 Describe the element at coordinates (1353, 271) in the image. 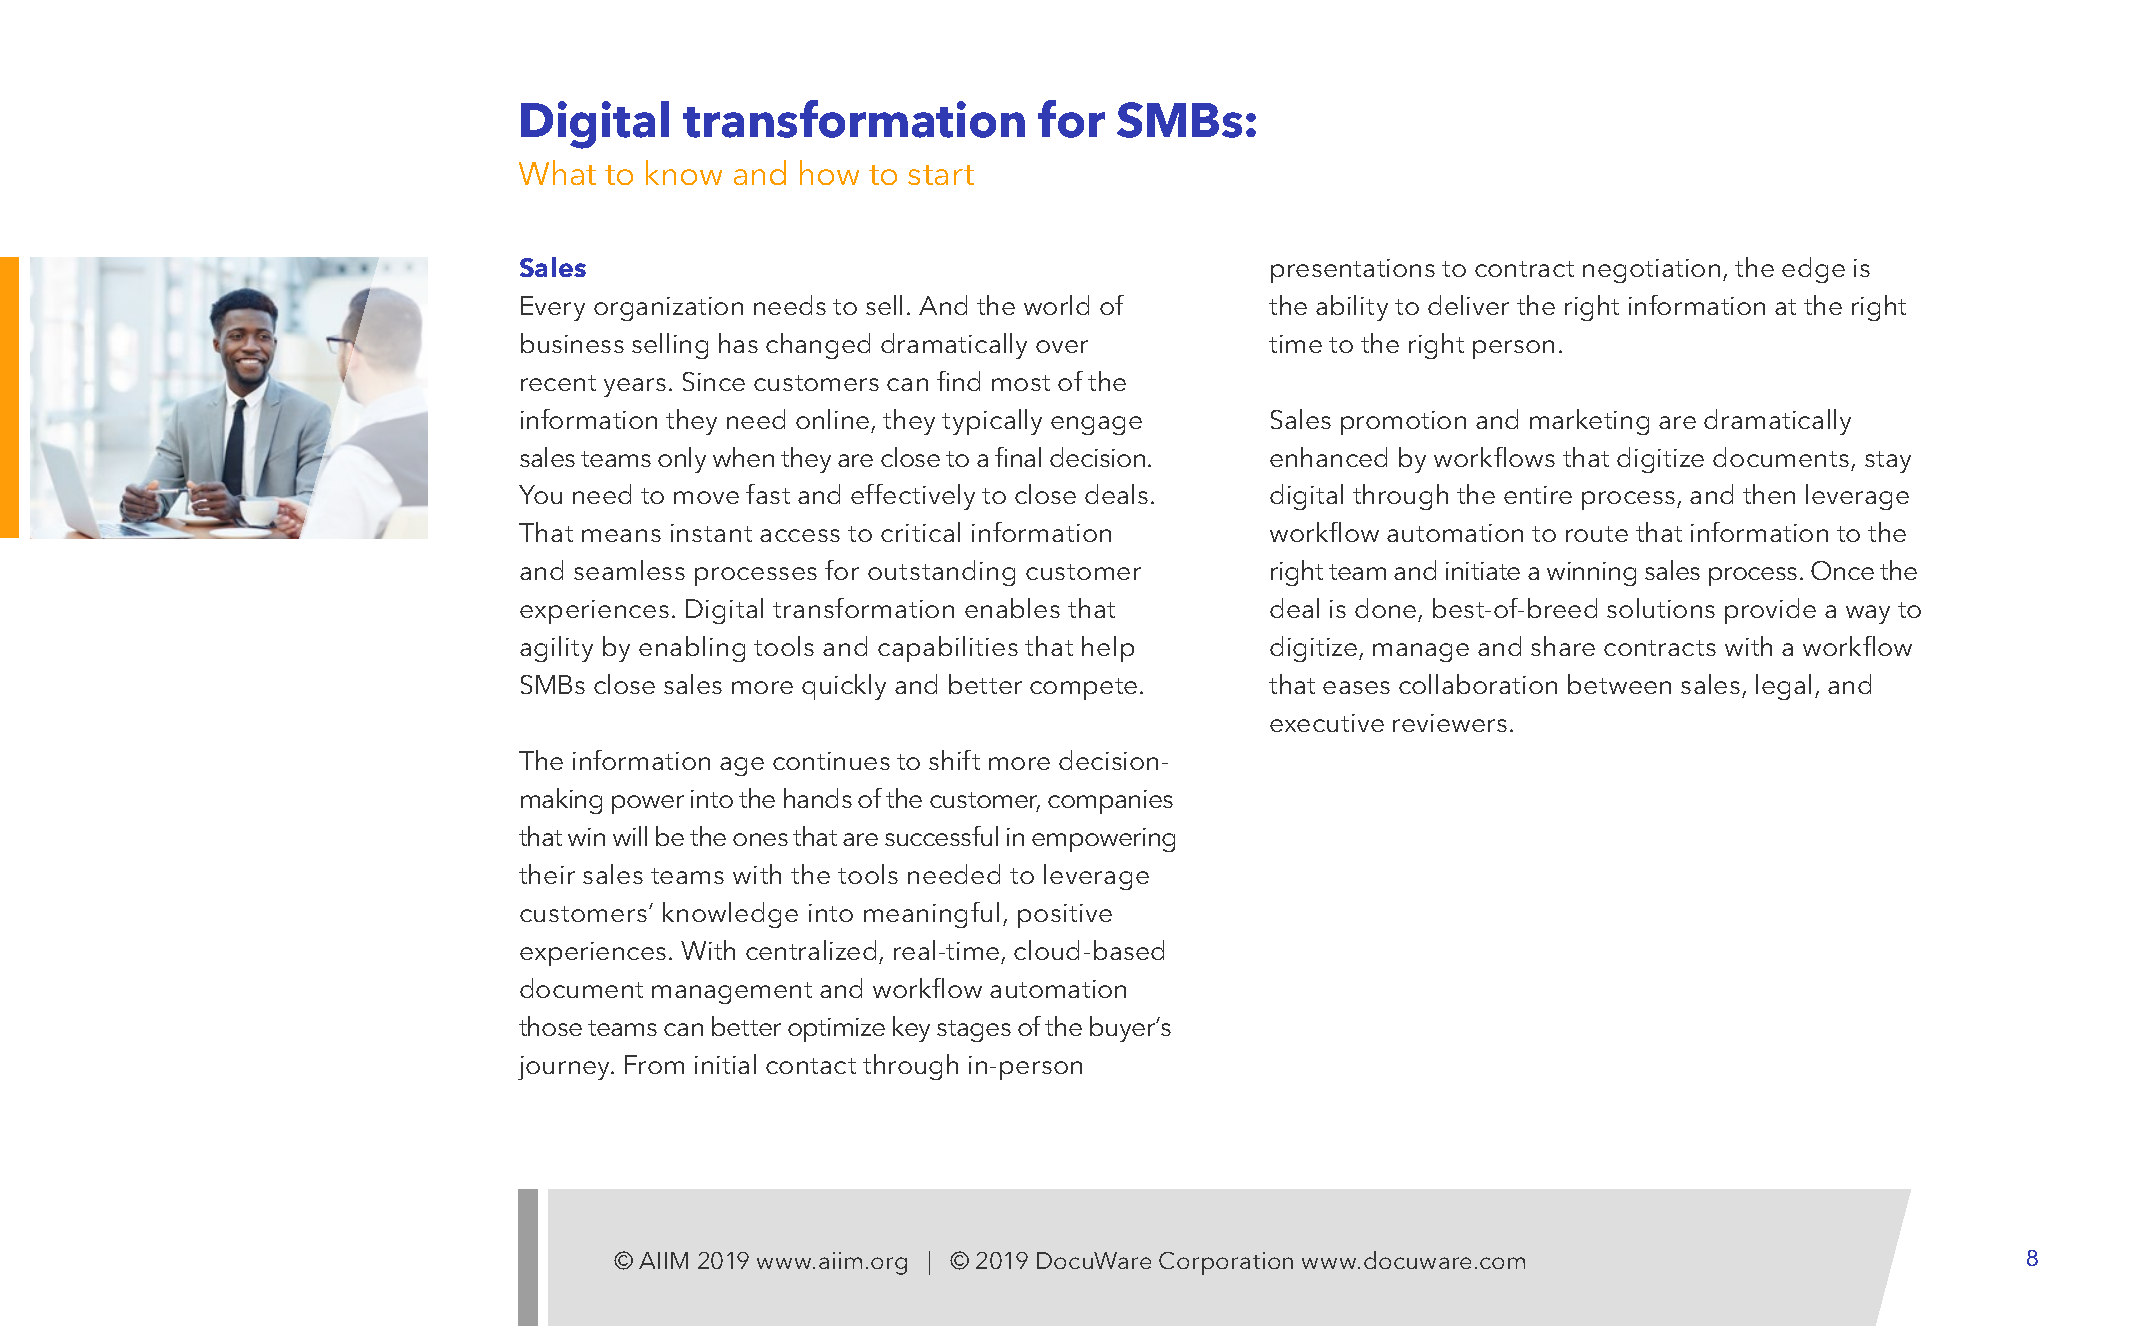

I see `presentations` at that location.
